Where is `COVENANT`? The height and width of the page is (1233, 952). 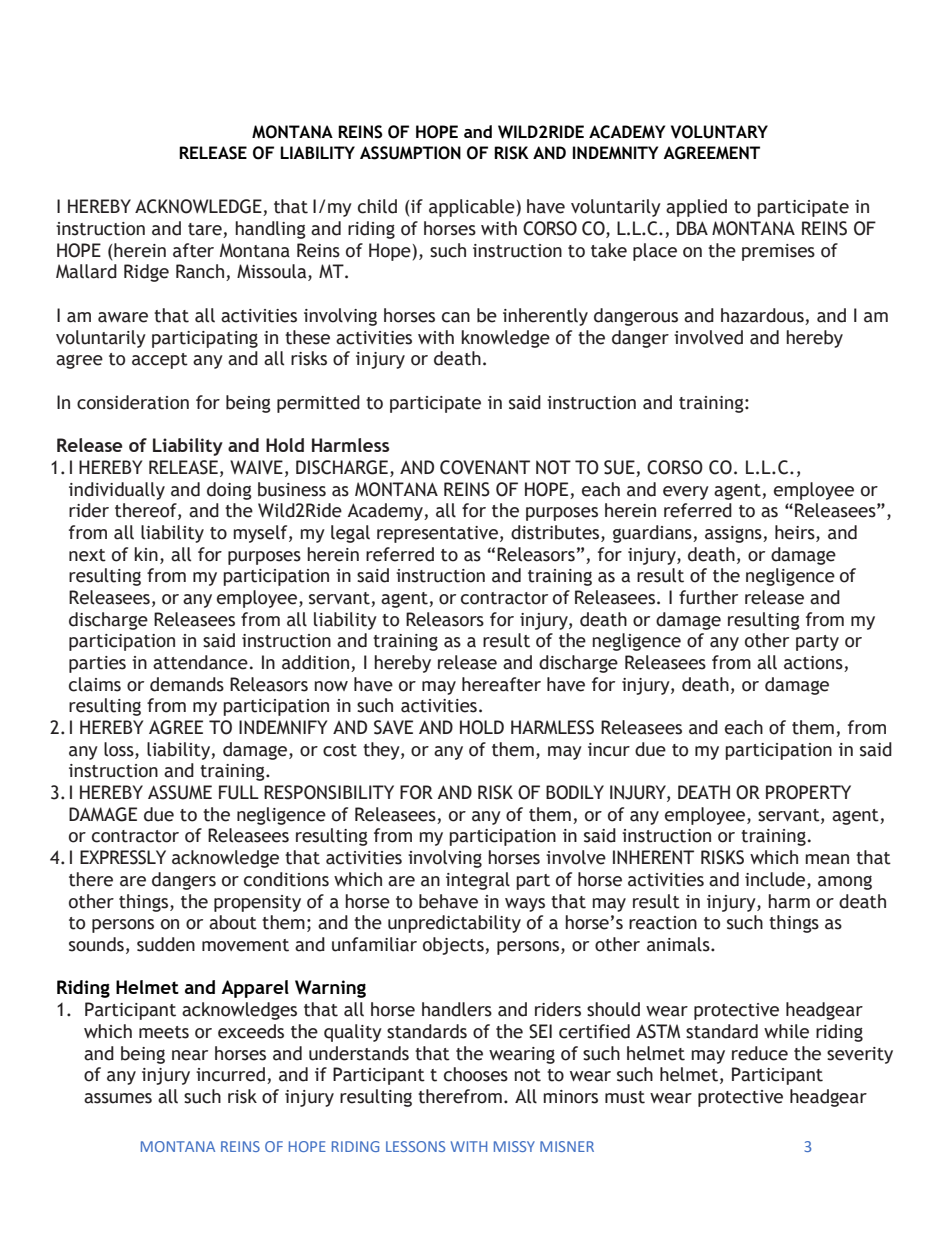
COVENANT is located at coordinates (485, 467).
